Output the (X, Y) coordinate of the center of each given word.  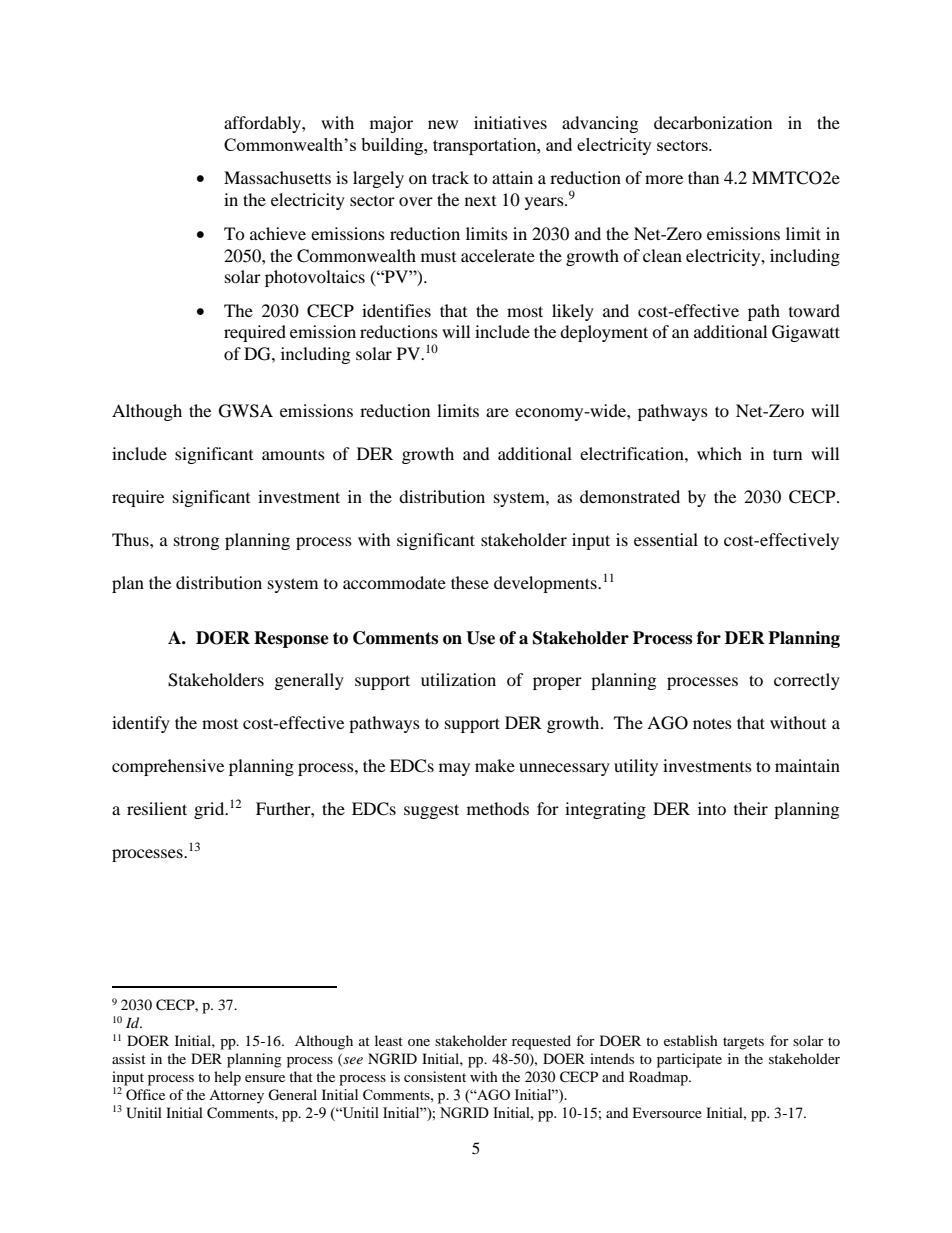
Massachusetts (277, 177)
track (450, 177)
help (227, 1078)
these (470, 582)
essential (666, 539)
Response (291, 639)
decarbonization (713, 122)
